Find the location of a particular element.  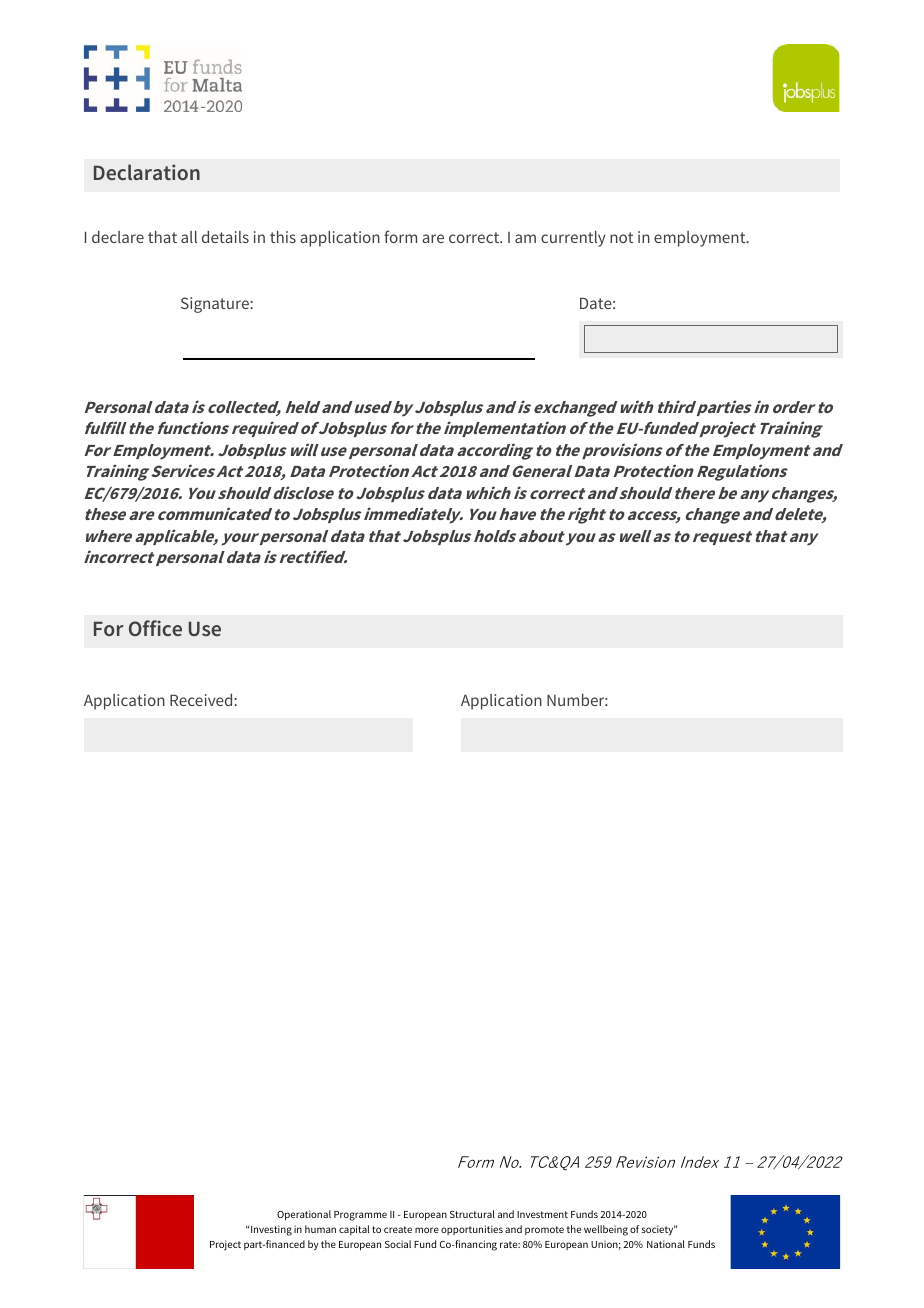

currently is located at coordinates (573, 239).
